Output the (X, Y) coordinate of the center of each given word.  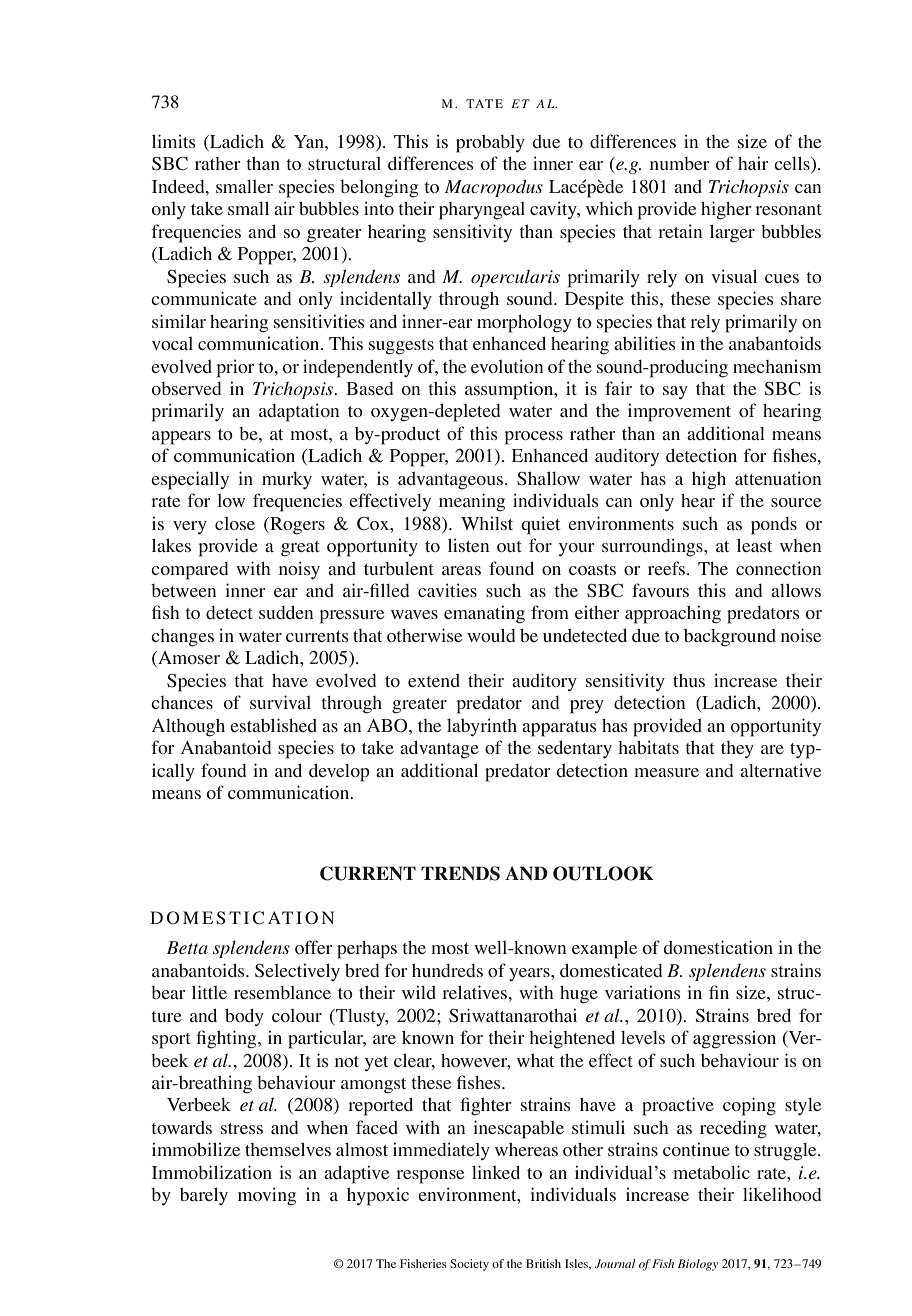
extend (434, 680)
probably (490, 144)
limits (174, 141)
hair (753, 163)
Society (469, 1265)
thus (689, 680)
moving (267, 1196)
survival (280, 702)
